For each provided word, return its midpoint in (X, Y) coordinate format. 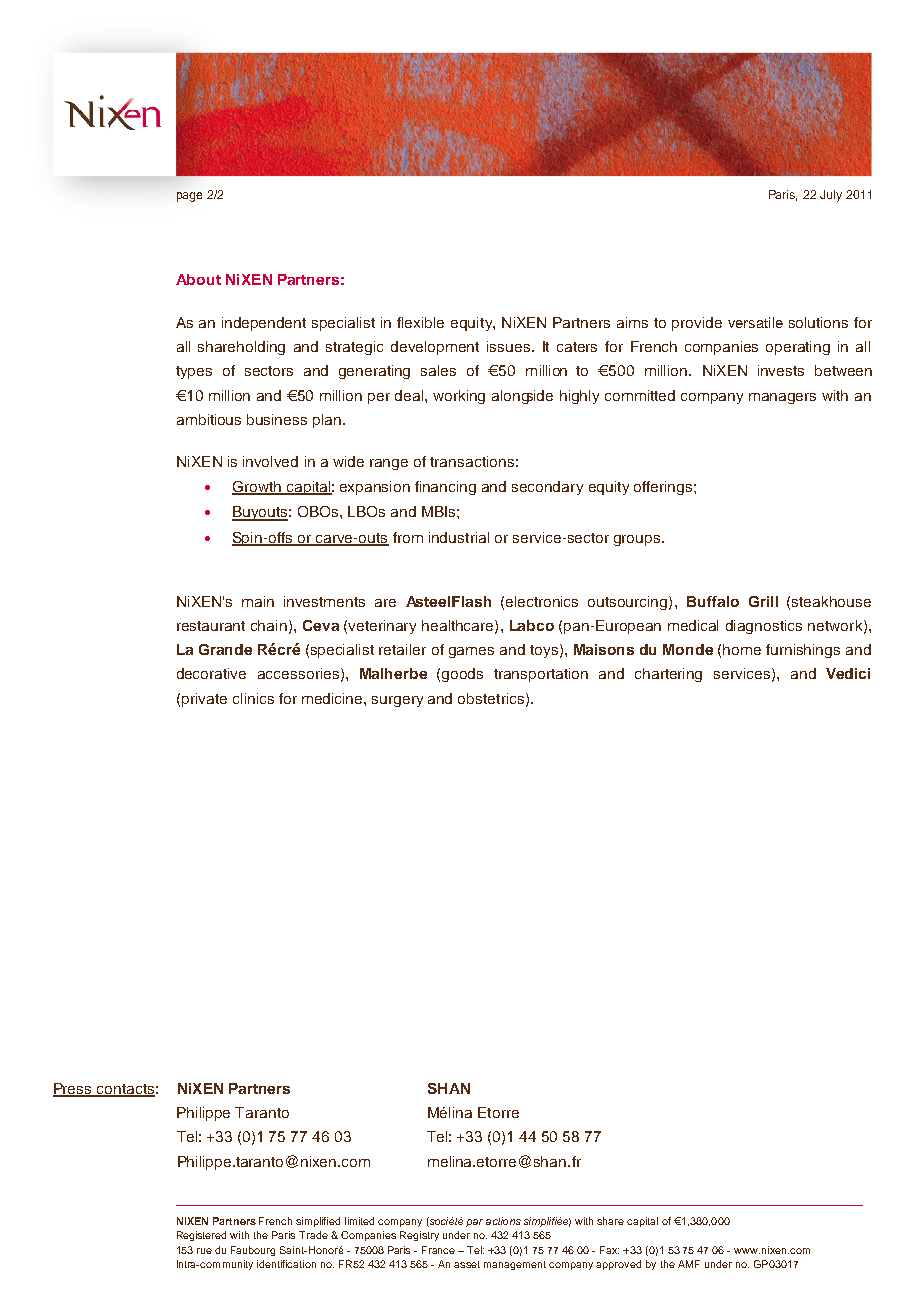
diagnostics (764, 627)
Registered (201, 1236)
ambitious (209, 419)
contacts (125, 1090)
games (471, 652)
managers (782, 398)
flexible (420, 322)
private (204, 700)
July (831, 196)
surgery (397, 701)
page (189, 197)
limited (359, 1221)
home (742, 649)
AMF (689, 1264)
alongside (522, 397)
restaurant (211, 626)
